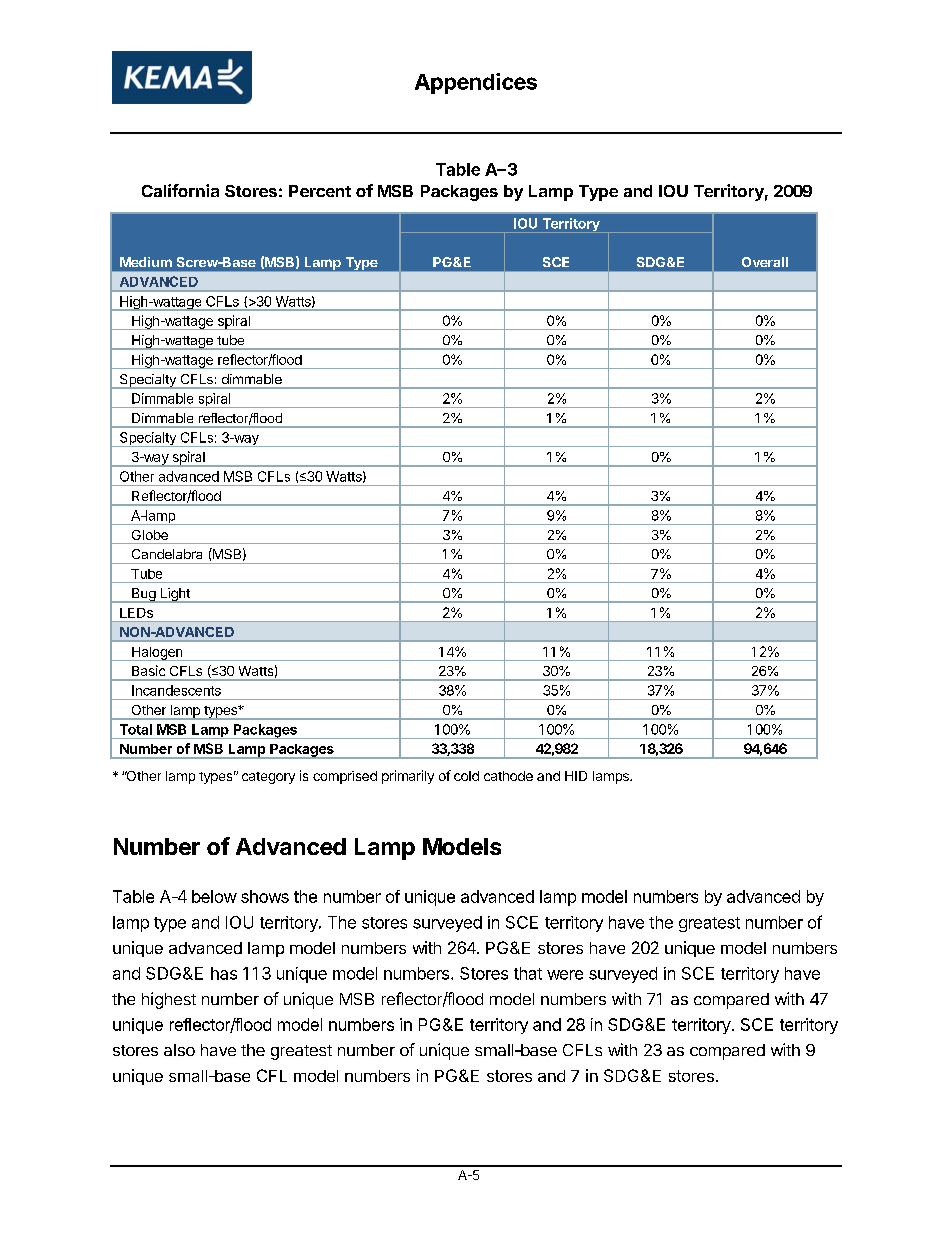 The height and width of the screenshot is (1233, 952). I want to click on Medium, so click(146, 262).
